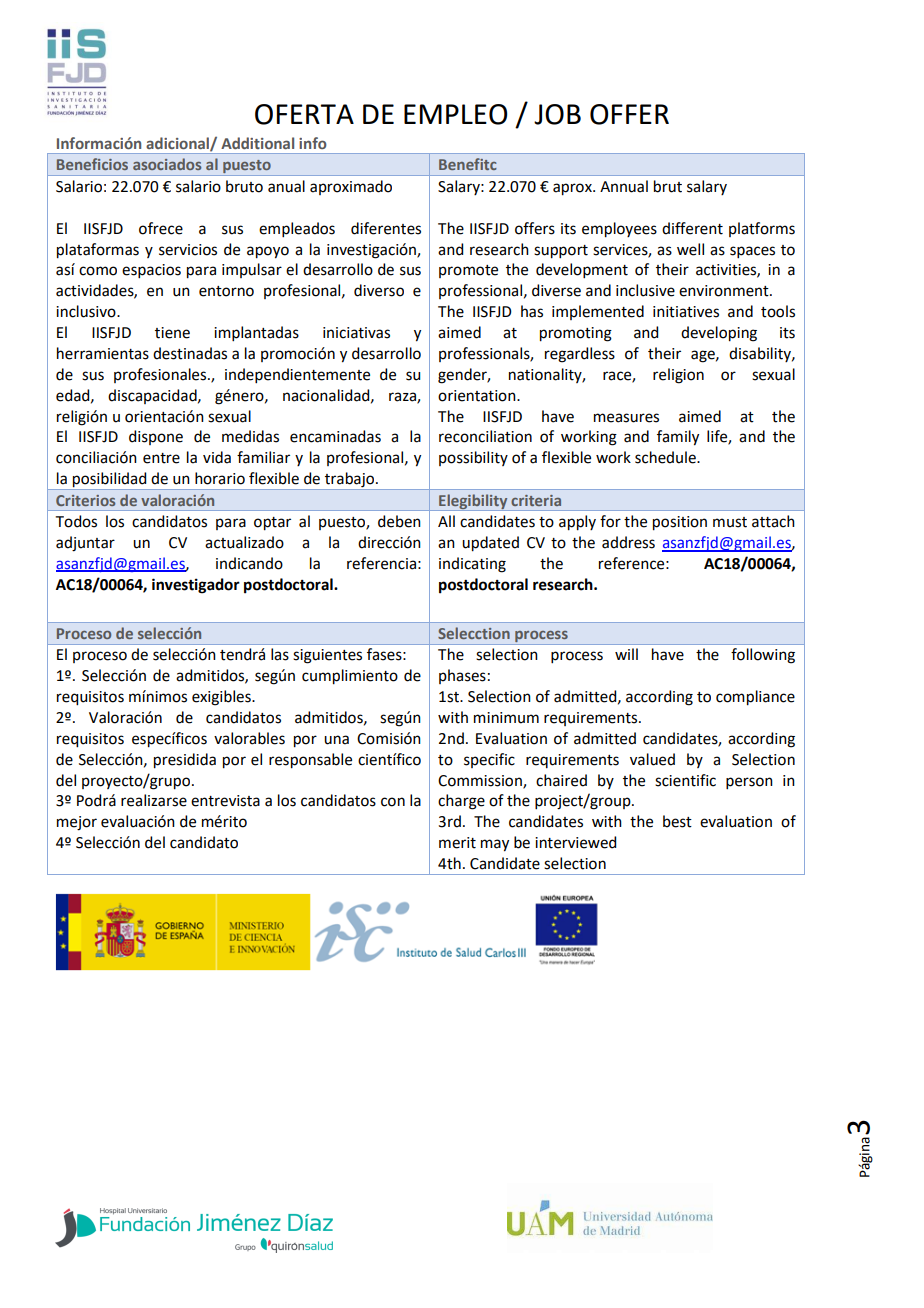 This image has height=1308, width=924. I want to click on orientation, so click(478, 396).
